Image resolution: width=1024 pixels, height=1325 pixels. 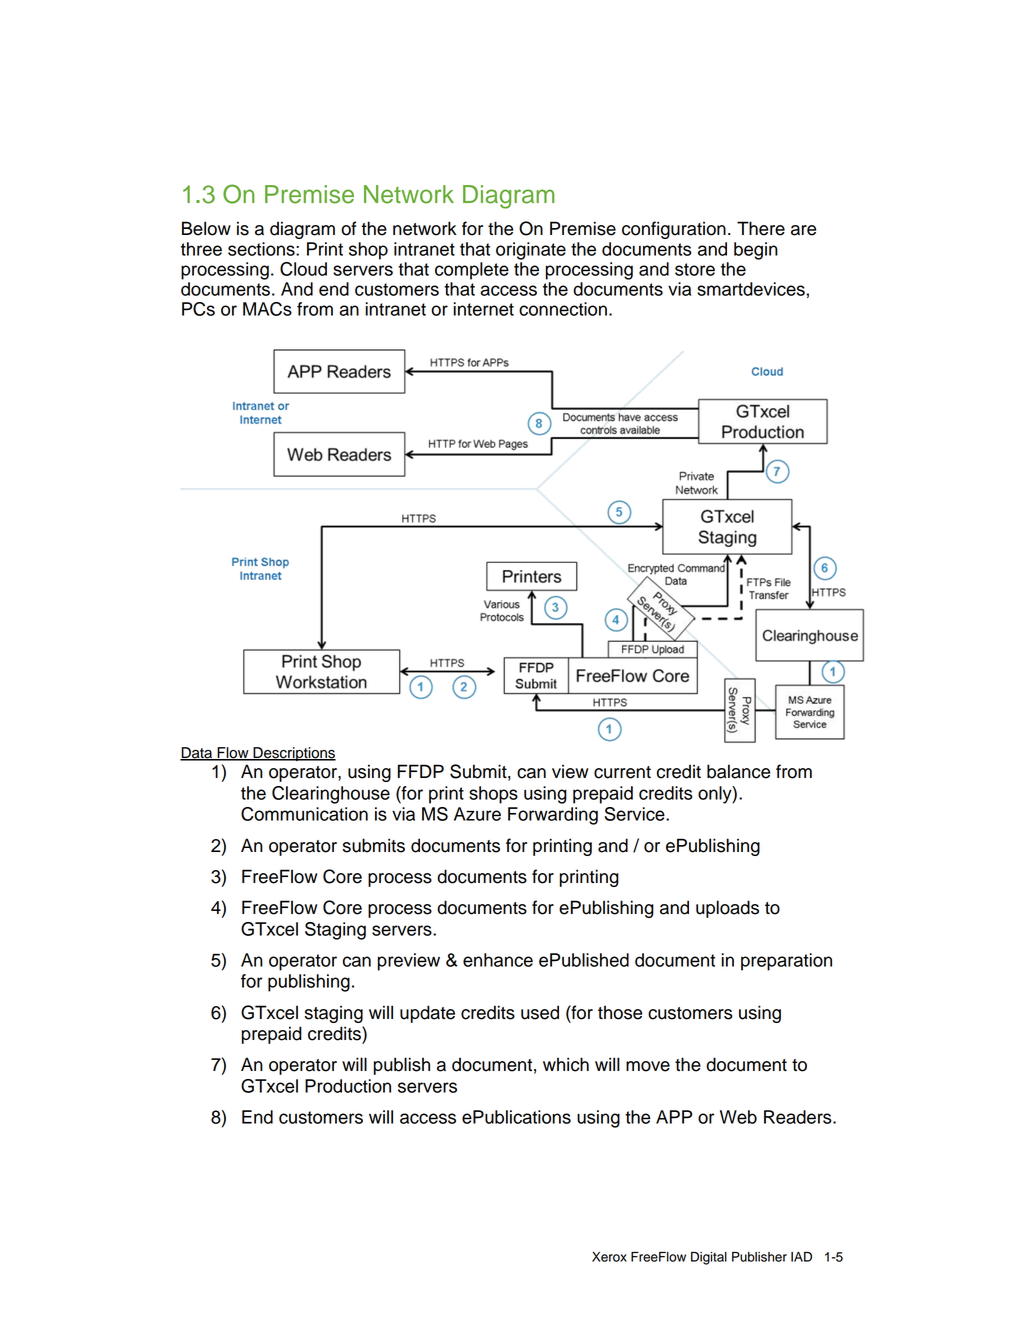 What do you see at coordinates (197, 754) in the screenshot?
I see `Data` at bounding box center [197, 754].
